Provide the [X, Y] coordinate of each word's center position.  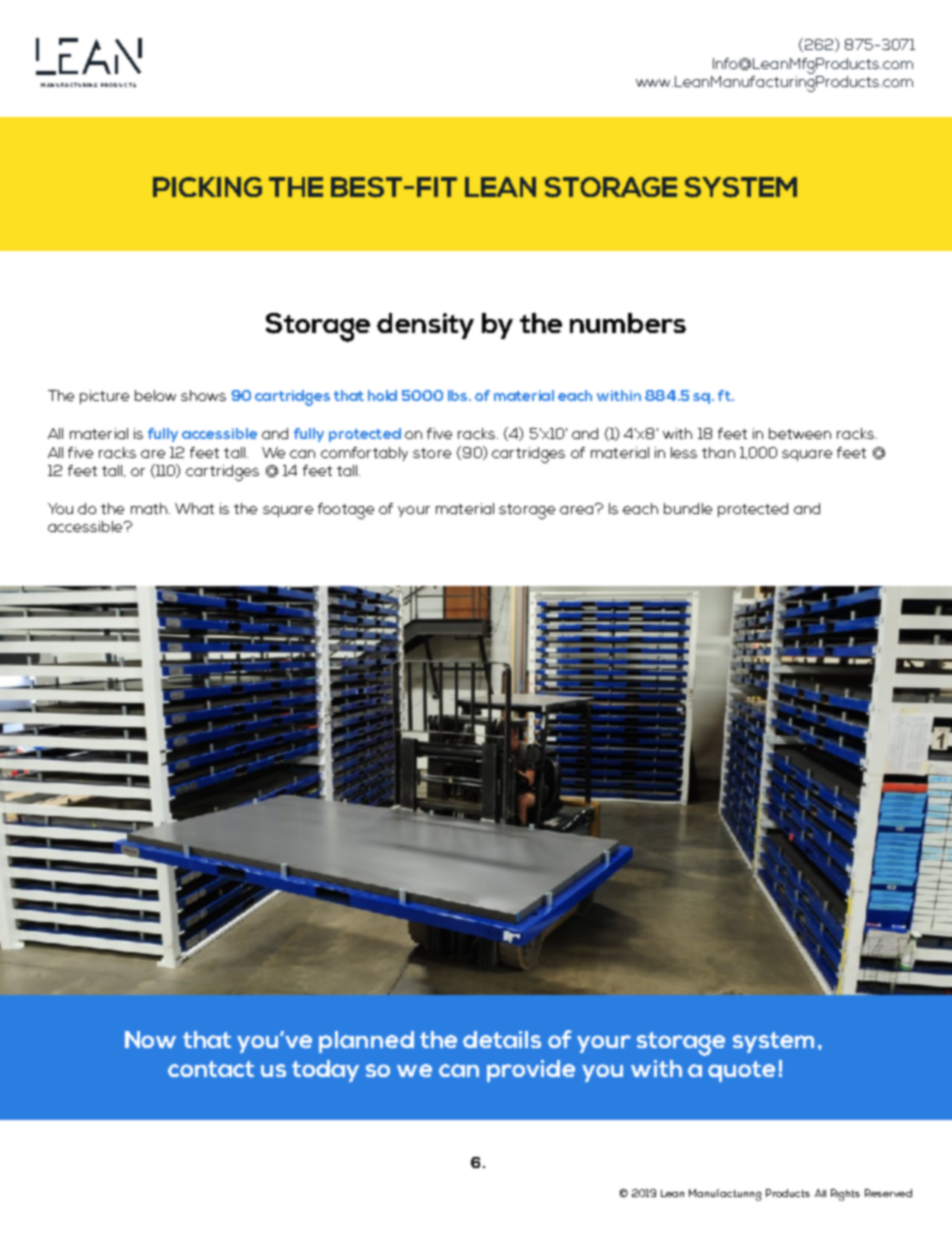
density [425, 326]
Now [150, 1039]
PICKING [207, 187]
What [194, 508]
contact [211, 1069]
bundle [688, 508]
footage [346, 511]
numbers [628, 323]
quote [741, 1071]
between [800, 433]
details [502, 1039]
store [432, 453]
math [149, 508]
